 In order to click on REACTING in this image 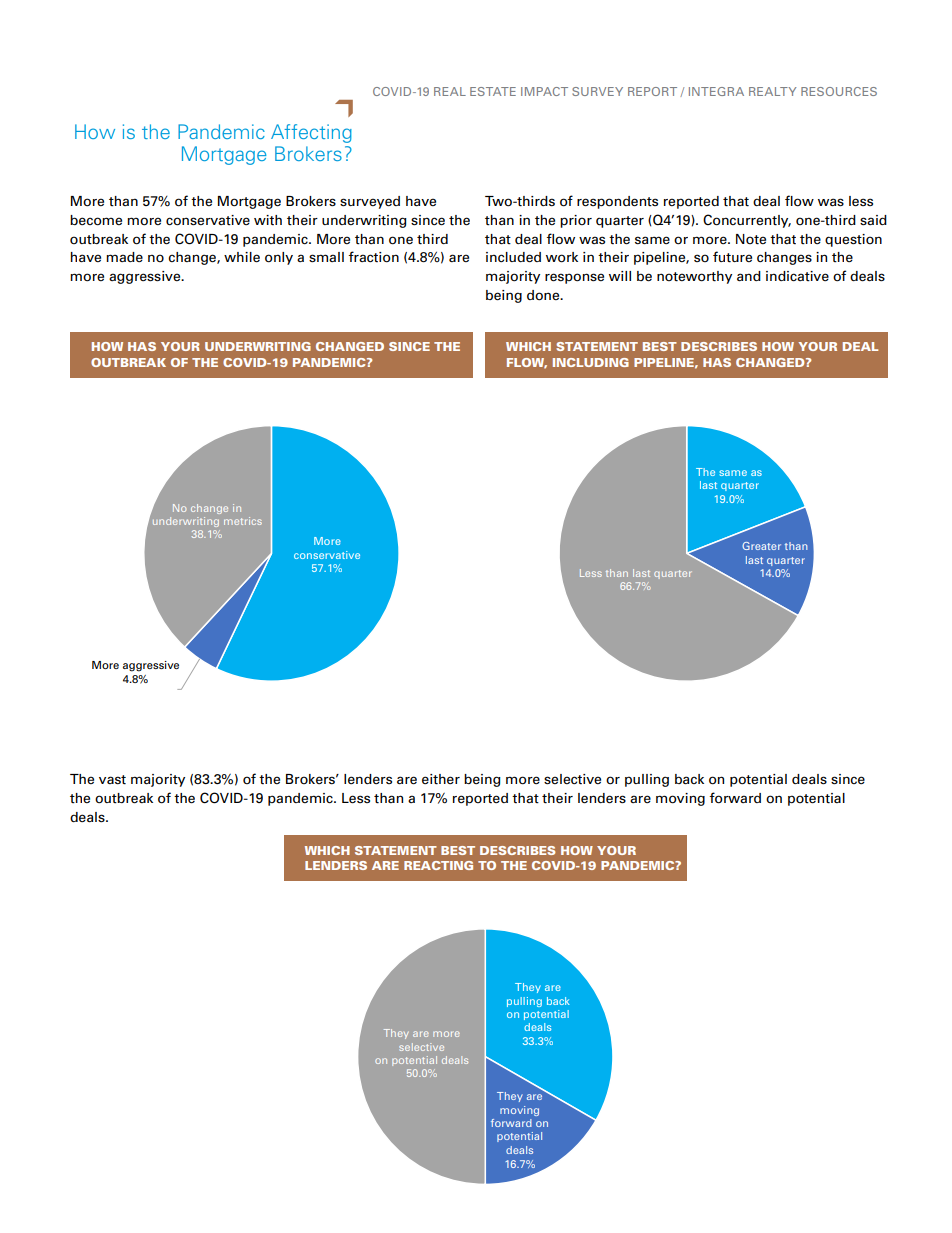, I will do `click(438, 865)`.
